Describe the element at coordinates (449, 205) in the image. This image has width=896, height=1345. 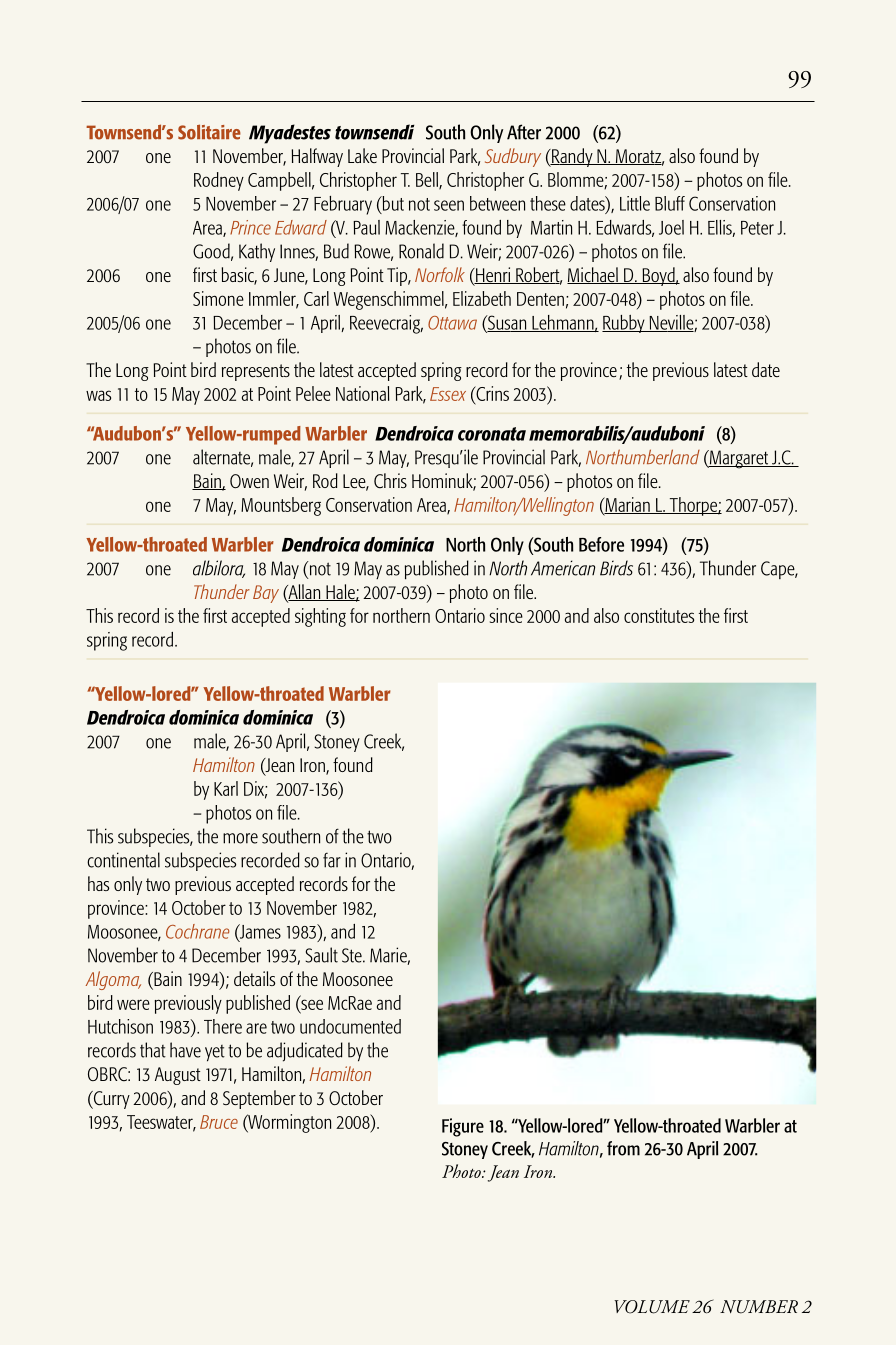
I see `seen` at that location.
